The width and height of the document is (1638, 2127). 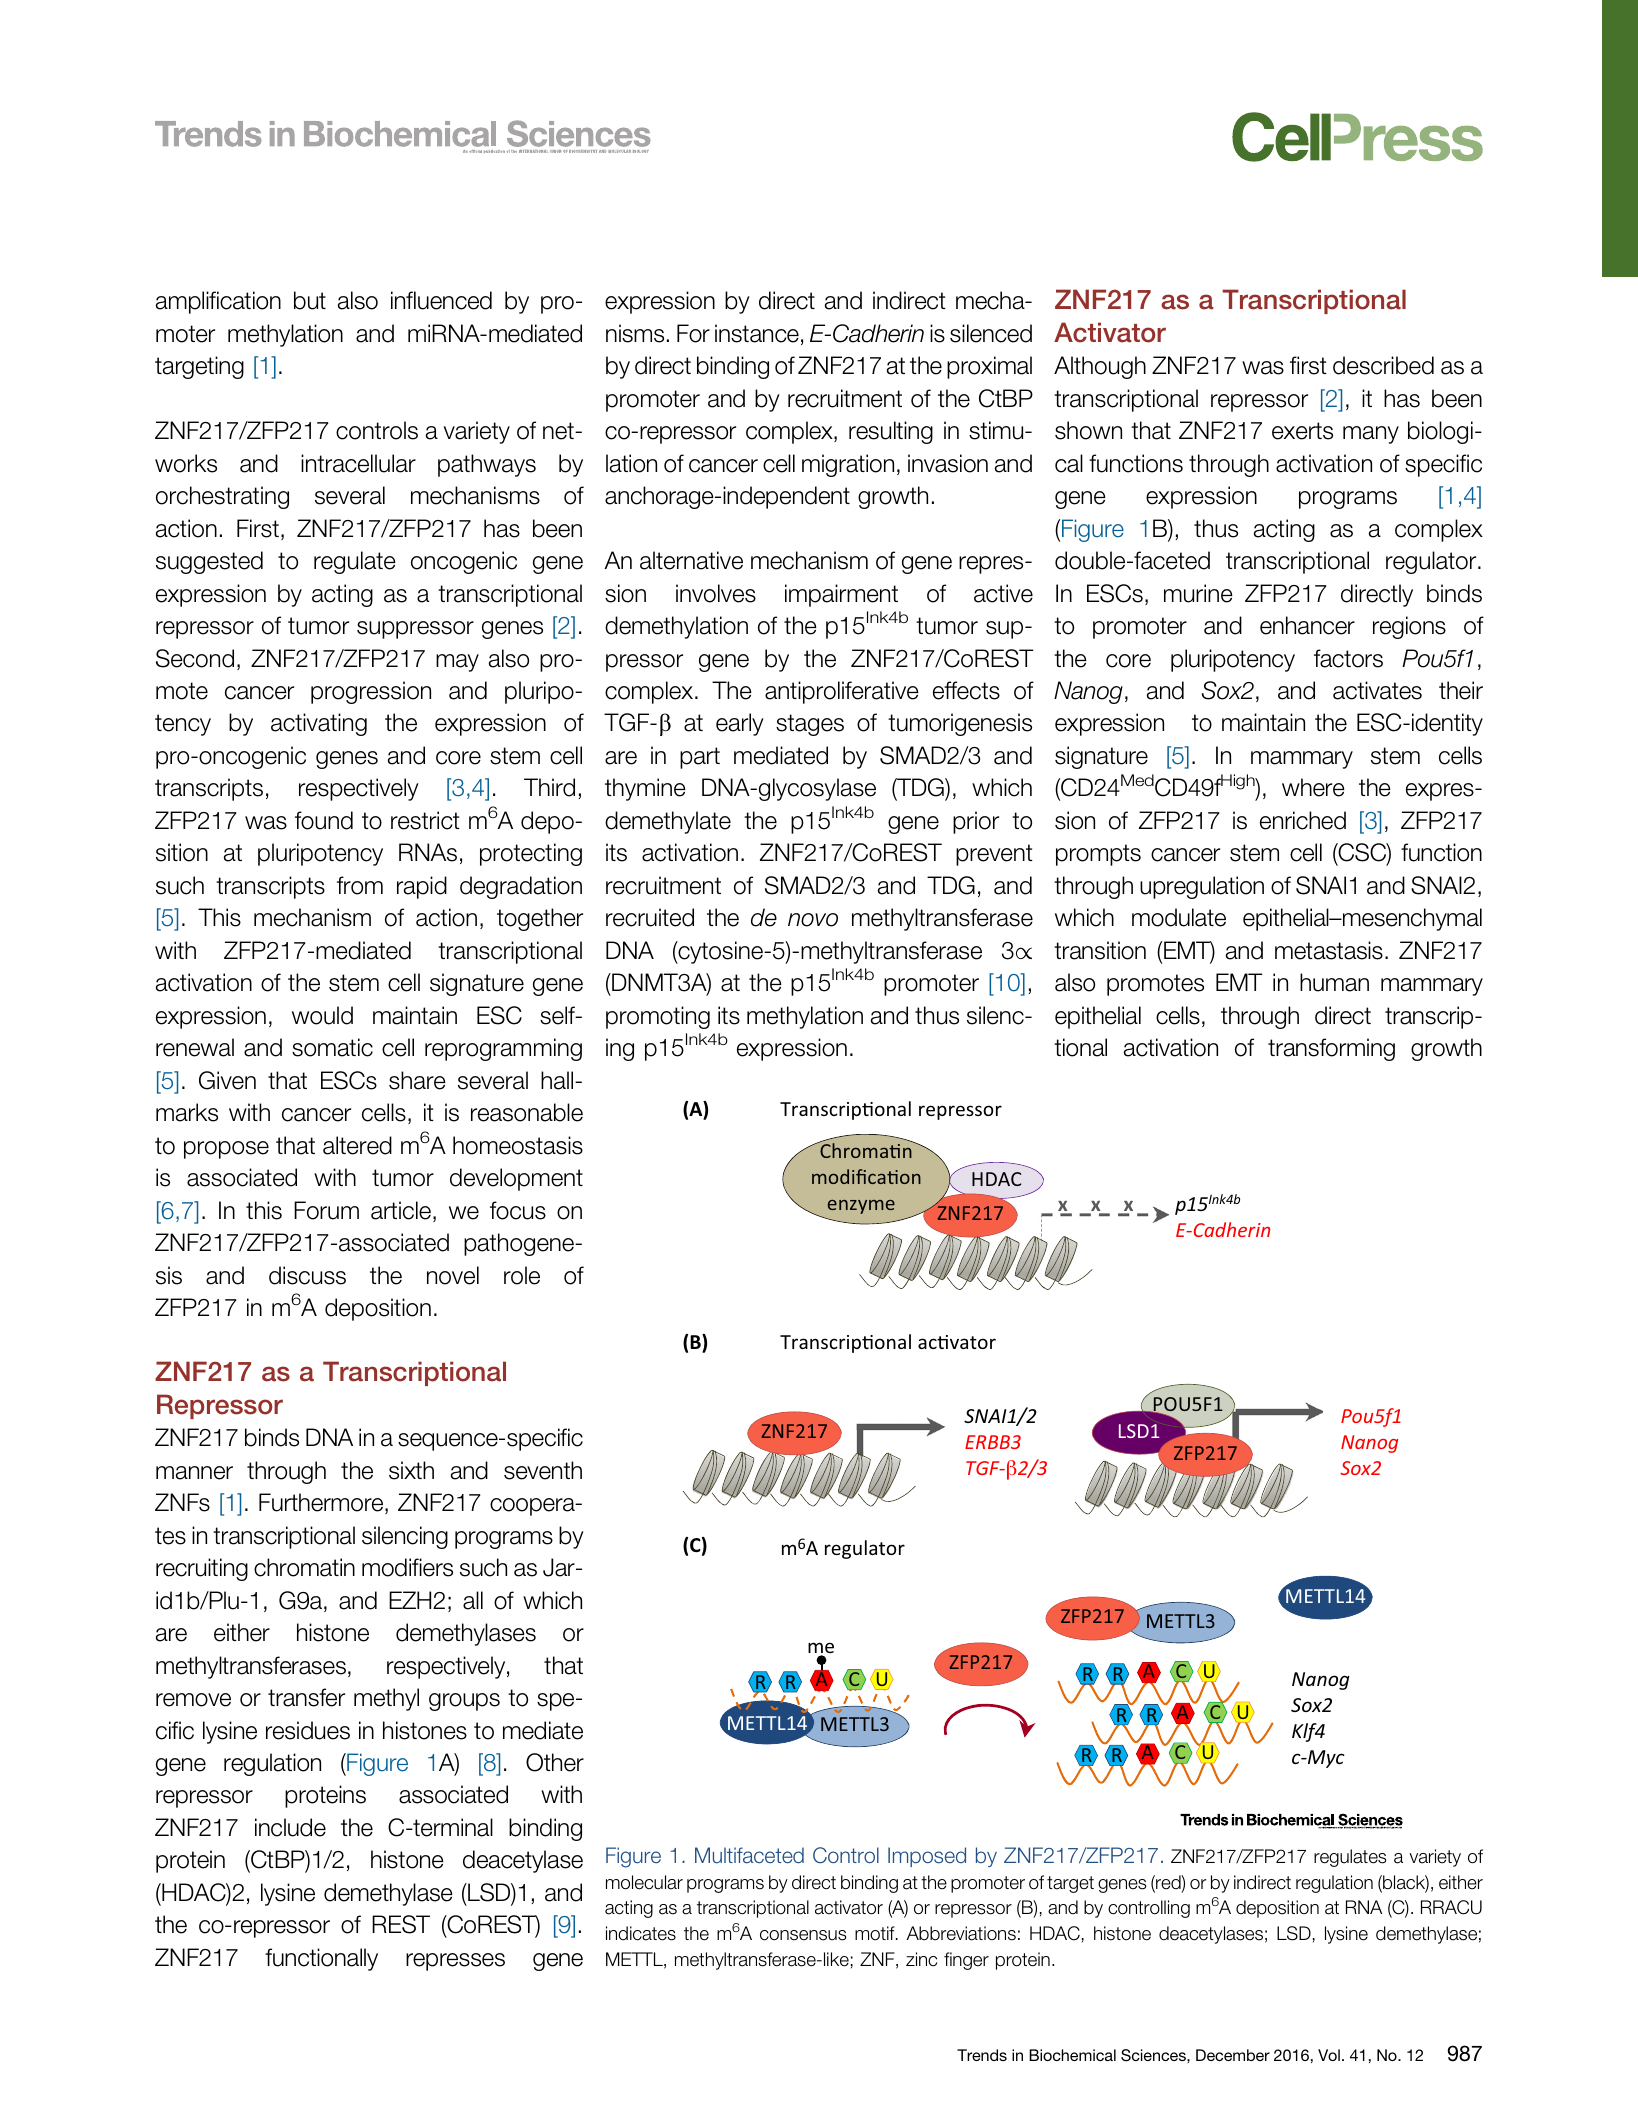 What do you see at coordinates (1331, 1049) in the document?
I see `transforming` at bounding box center [1331, 1049].
